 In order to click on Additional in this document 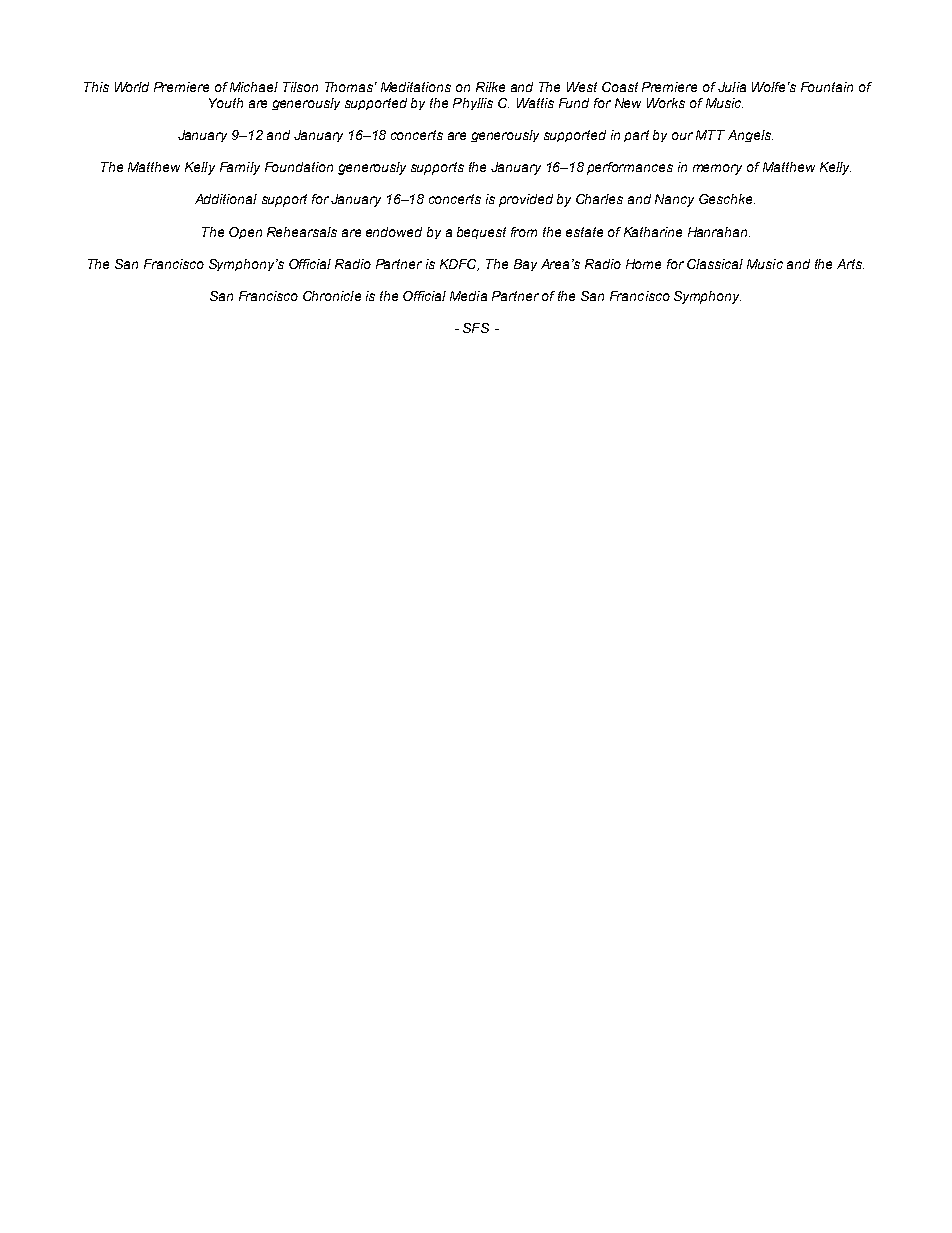, I will do `click(226, 199)`.
